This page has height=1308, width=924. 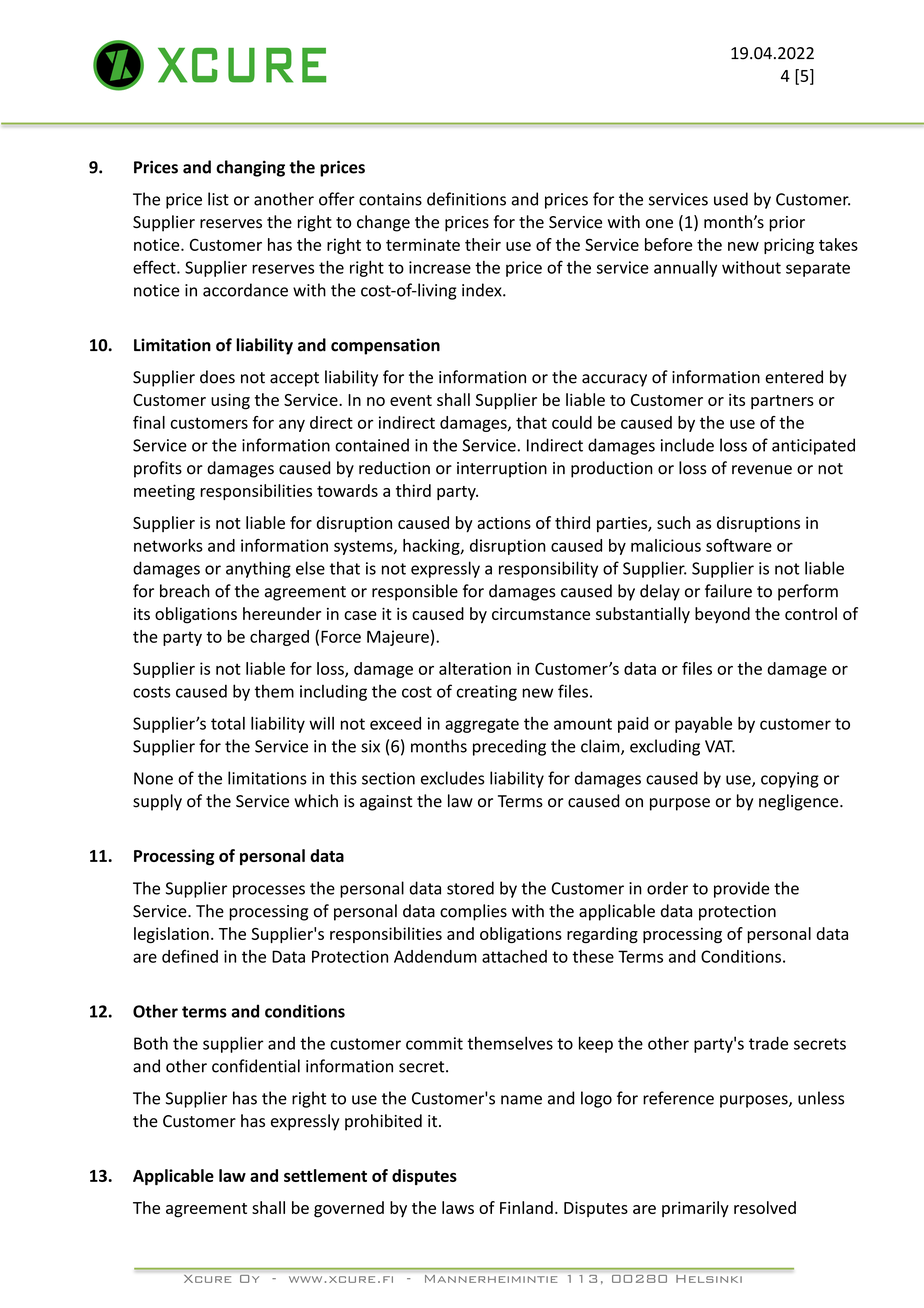 I want to click on list, so click(x=218, y=199).
